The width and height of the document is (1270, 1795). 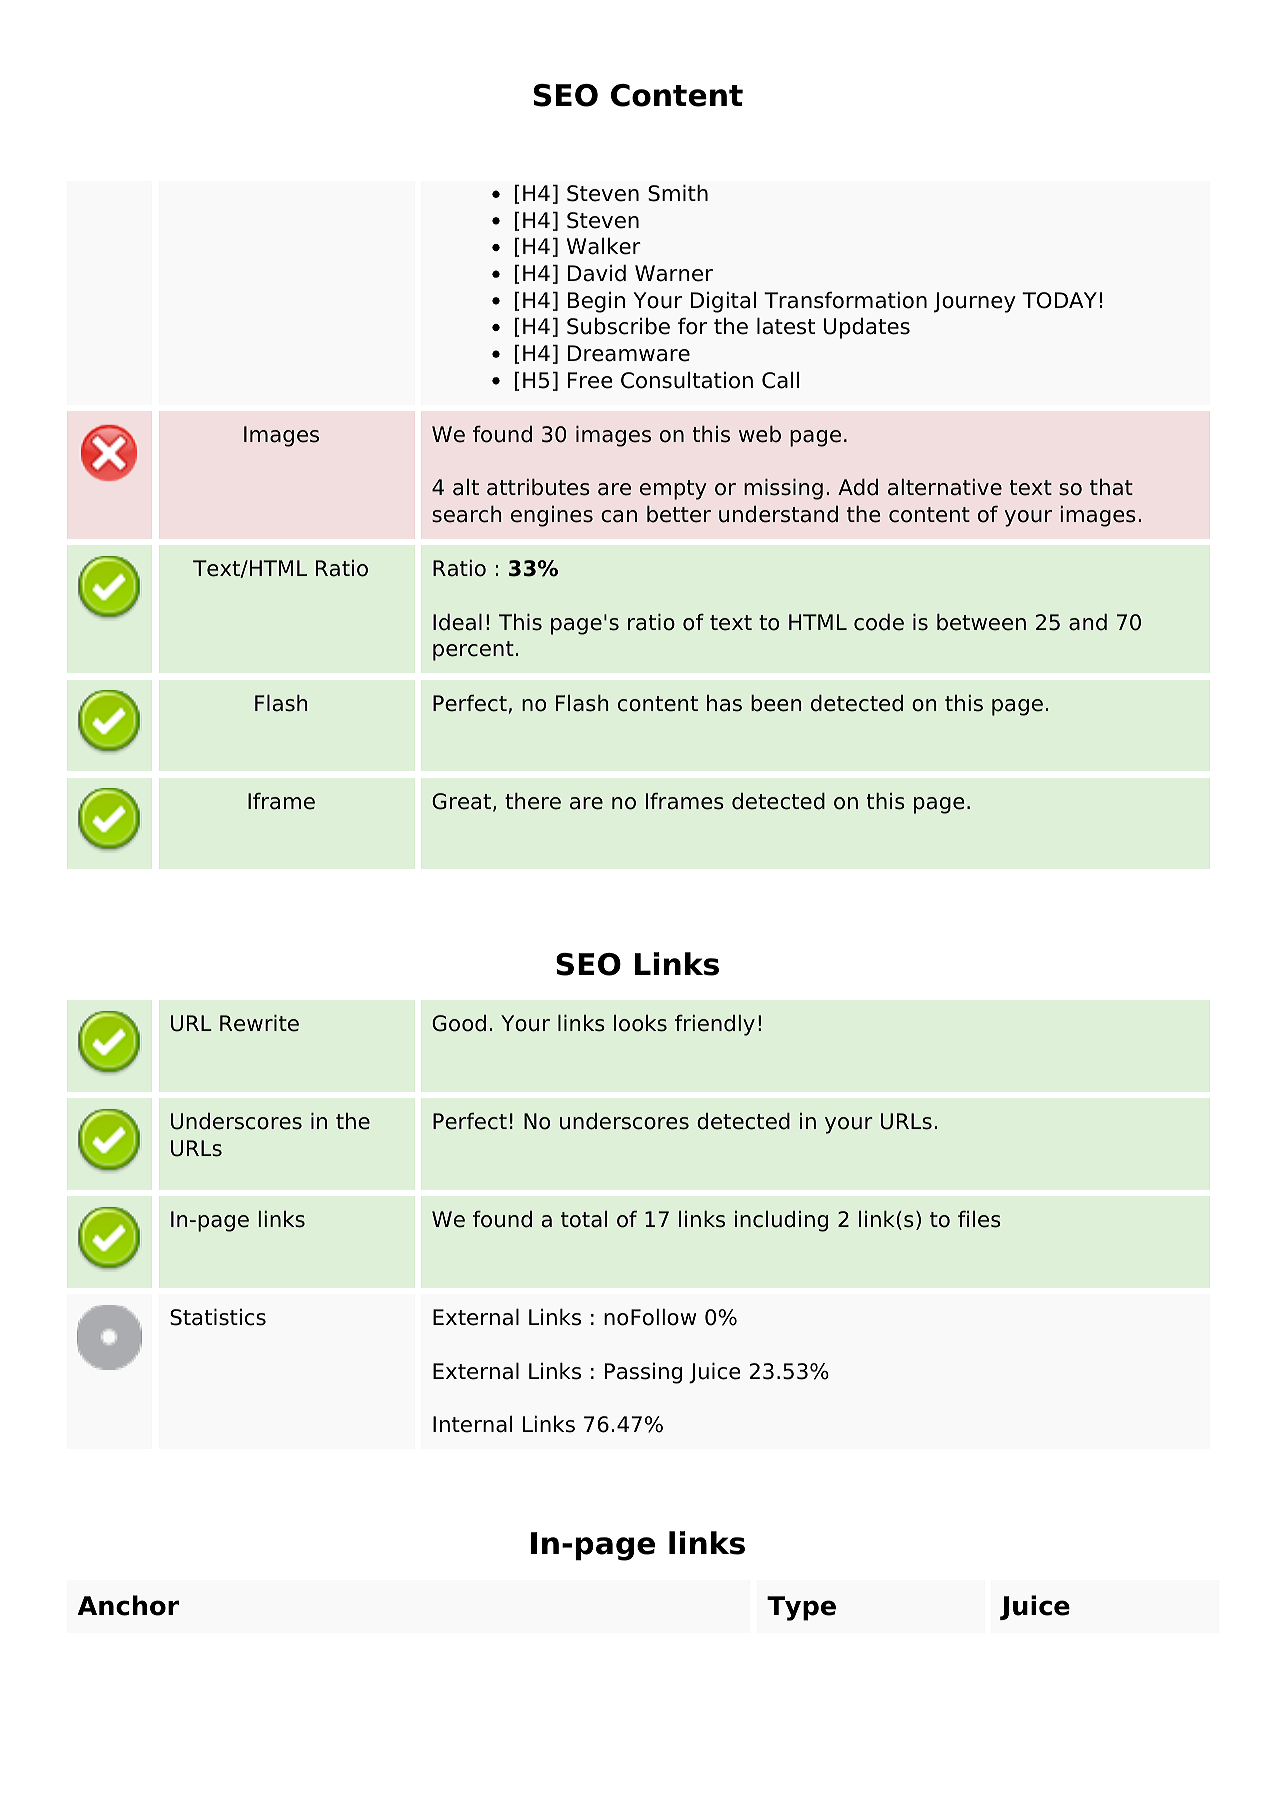 What do you see at coordinates (679, 514) in the document?
I see `better` at bounding box center [679, 514].
